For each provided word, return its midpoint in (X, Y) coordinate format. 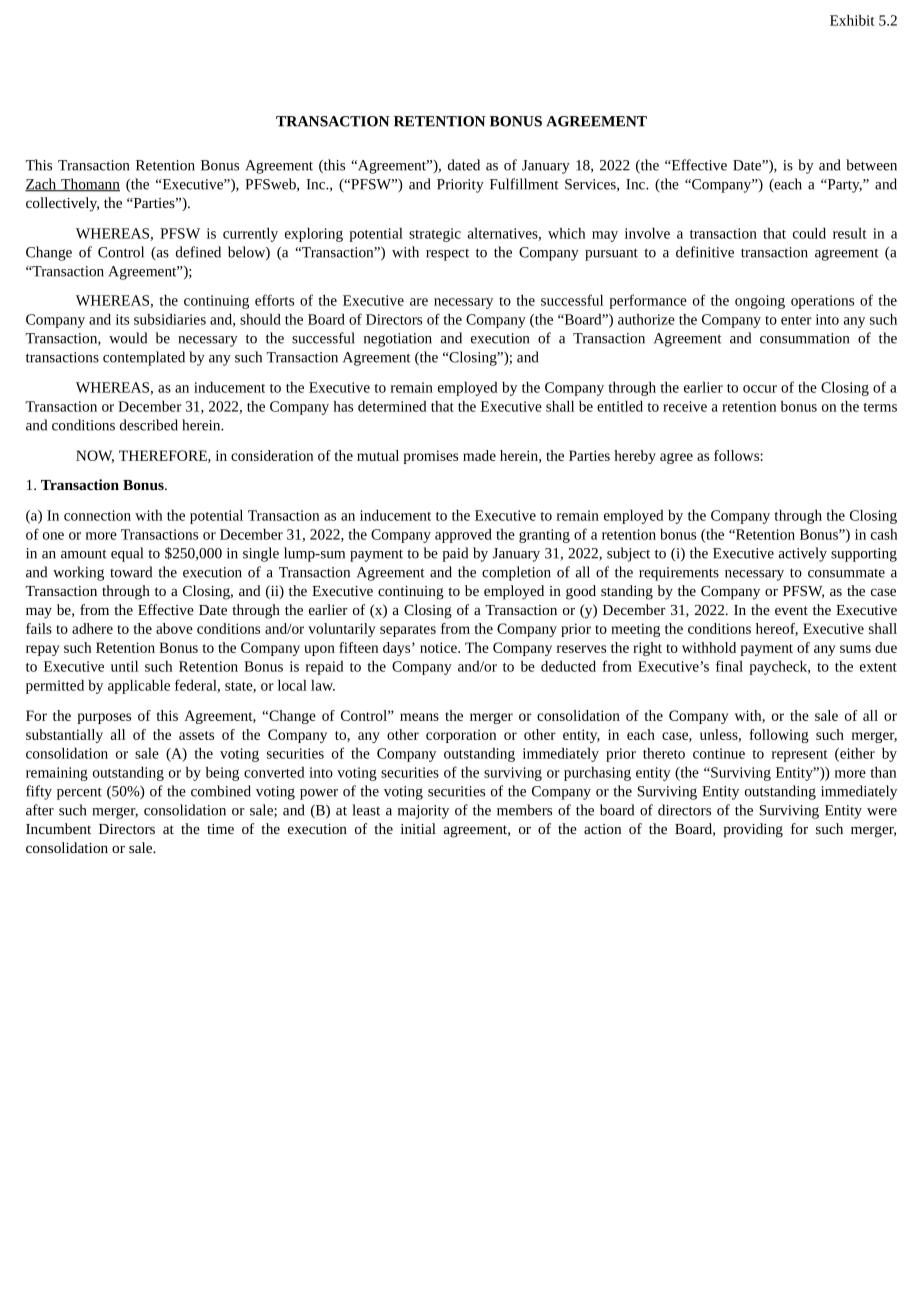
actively (803, 554)
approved (463, 536)
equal (127, 554)
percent (79, 793)
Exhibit (852, 20)
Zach (41, 185)
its (122, 319)
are (419, 302)
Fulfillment (524, 184)
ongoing (760, 302)
